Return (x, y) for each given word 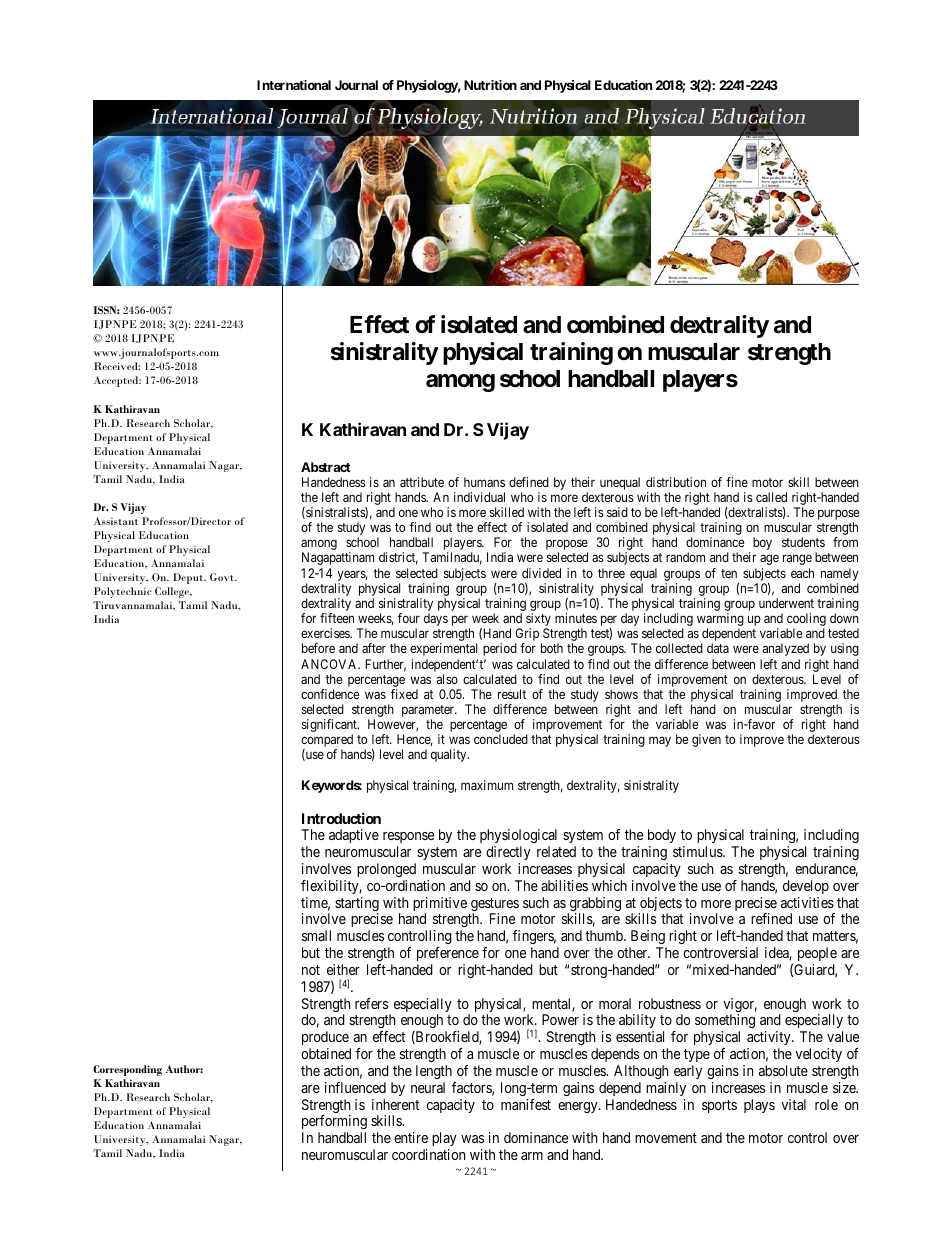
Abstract (326, 467)
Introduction (341, 818)
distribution (676, 482)
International (294, 85)
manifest (526, 1104)
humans (484, 482)
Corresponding (127, 1070)
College (173, 592)
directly (508, 853)
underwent (786, 603)
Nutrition (490, 85)
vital (793, 1104)
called (771, 497)
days (436, 619)
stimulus (698, 851)
